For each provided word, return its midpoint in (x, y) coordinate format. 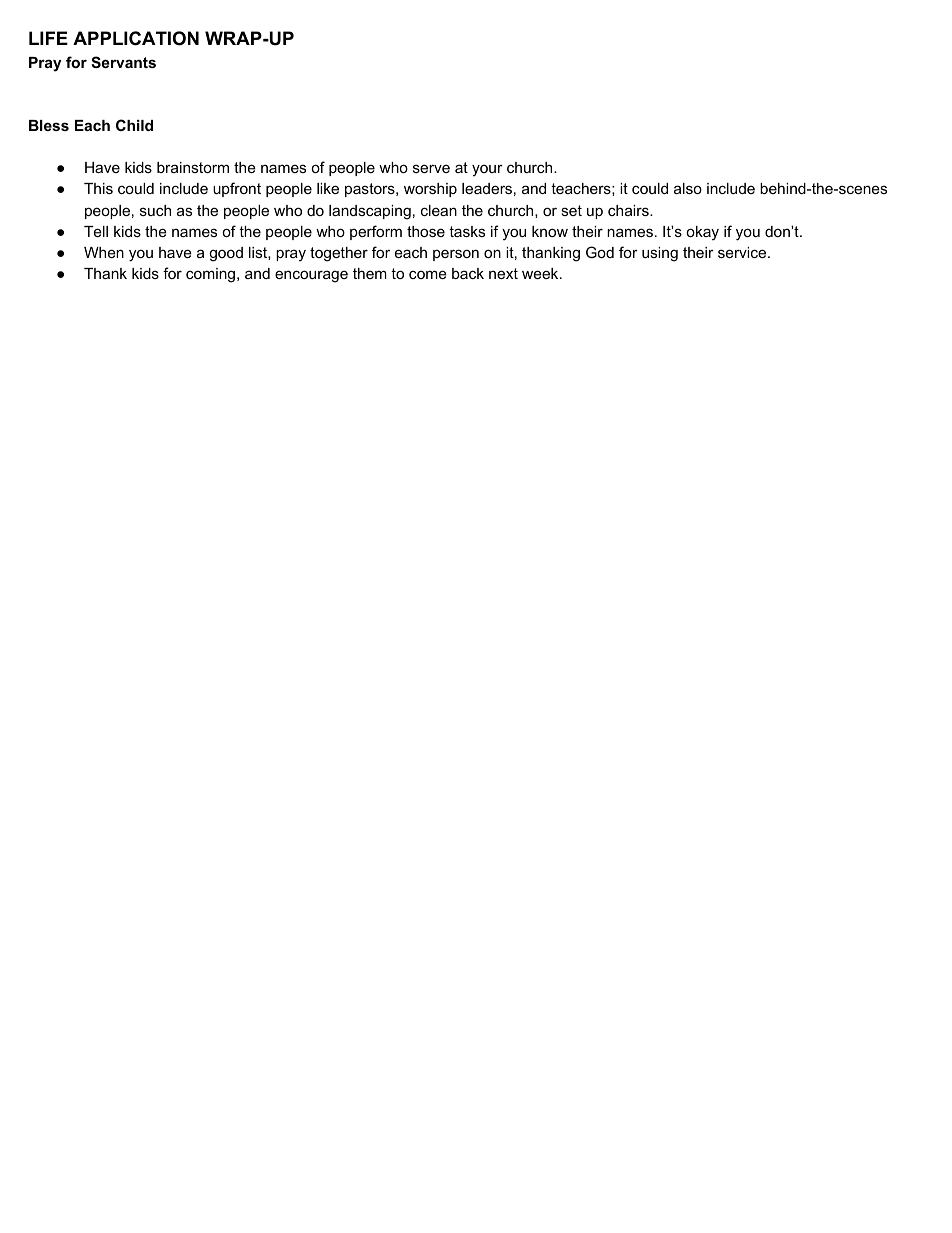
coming (212, 275)
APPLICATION (136, 38)
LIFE (48, 38)
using (660, 254)
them (370, 273)
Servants (123, 62)
